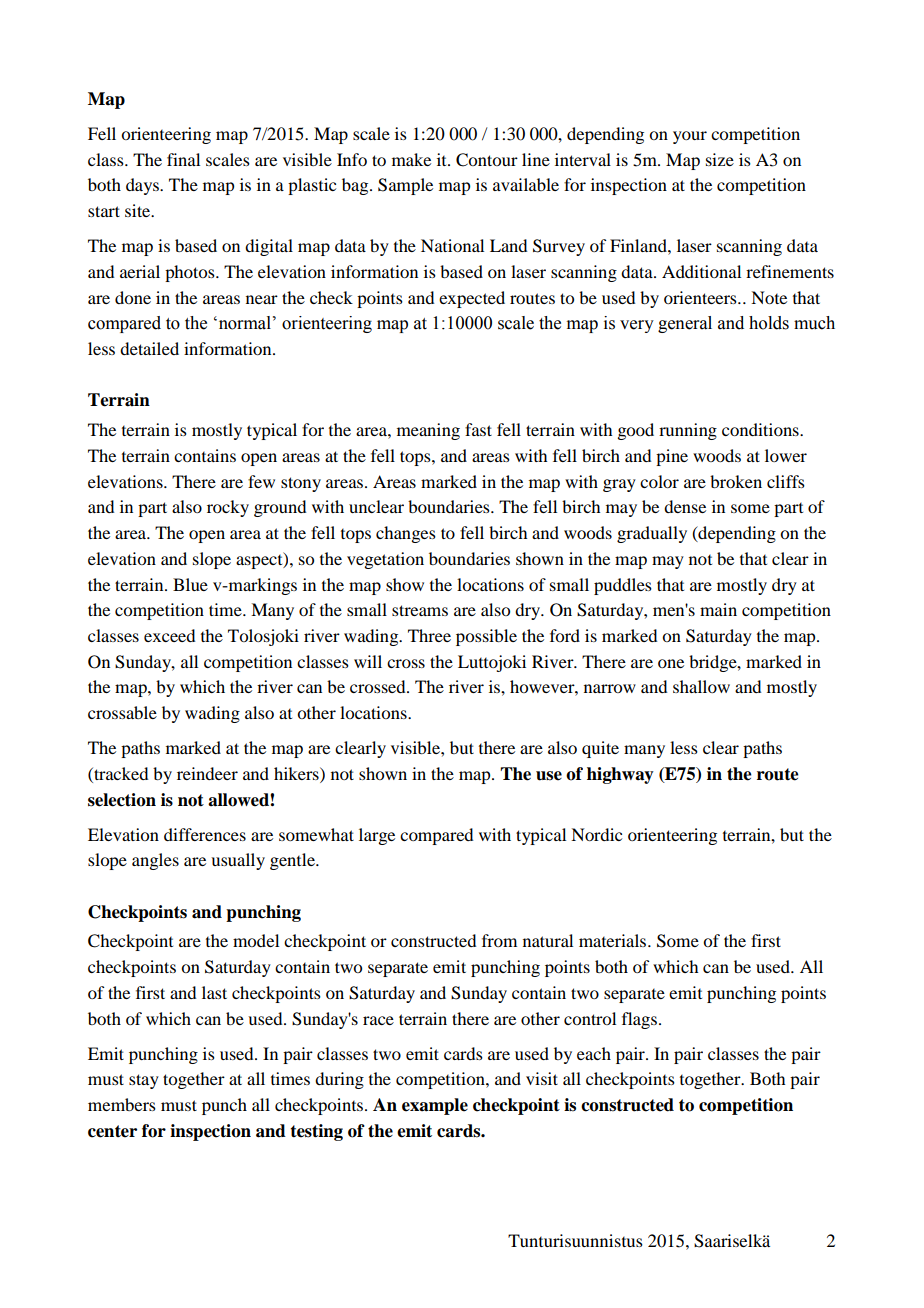  I want to click on Contour, so click(487, 160).
